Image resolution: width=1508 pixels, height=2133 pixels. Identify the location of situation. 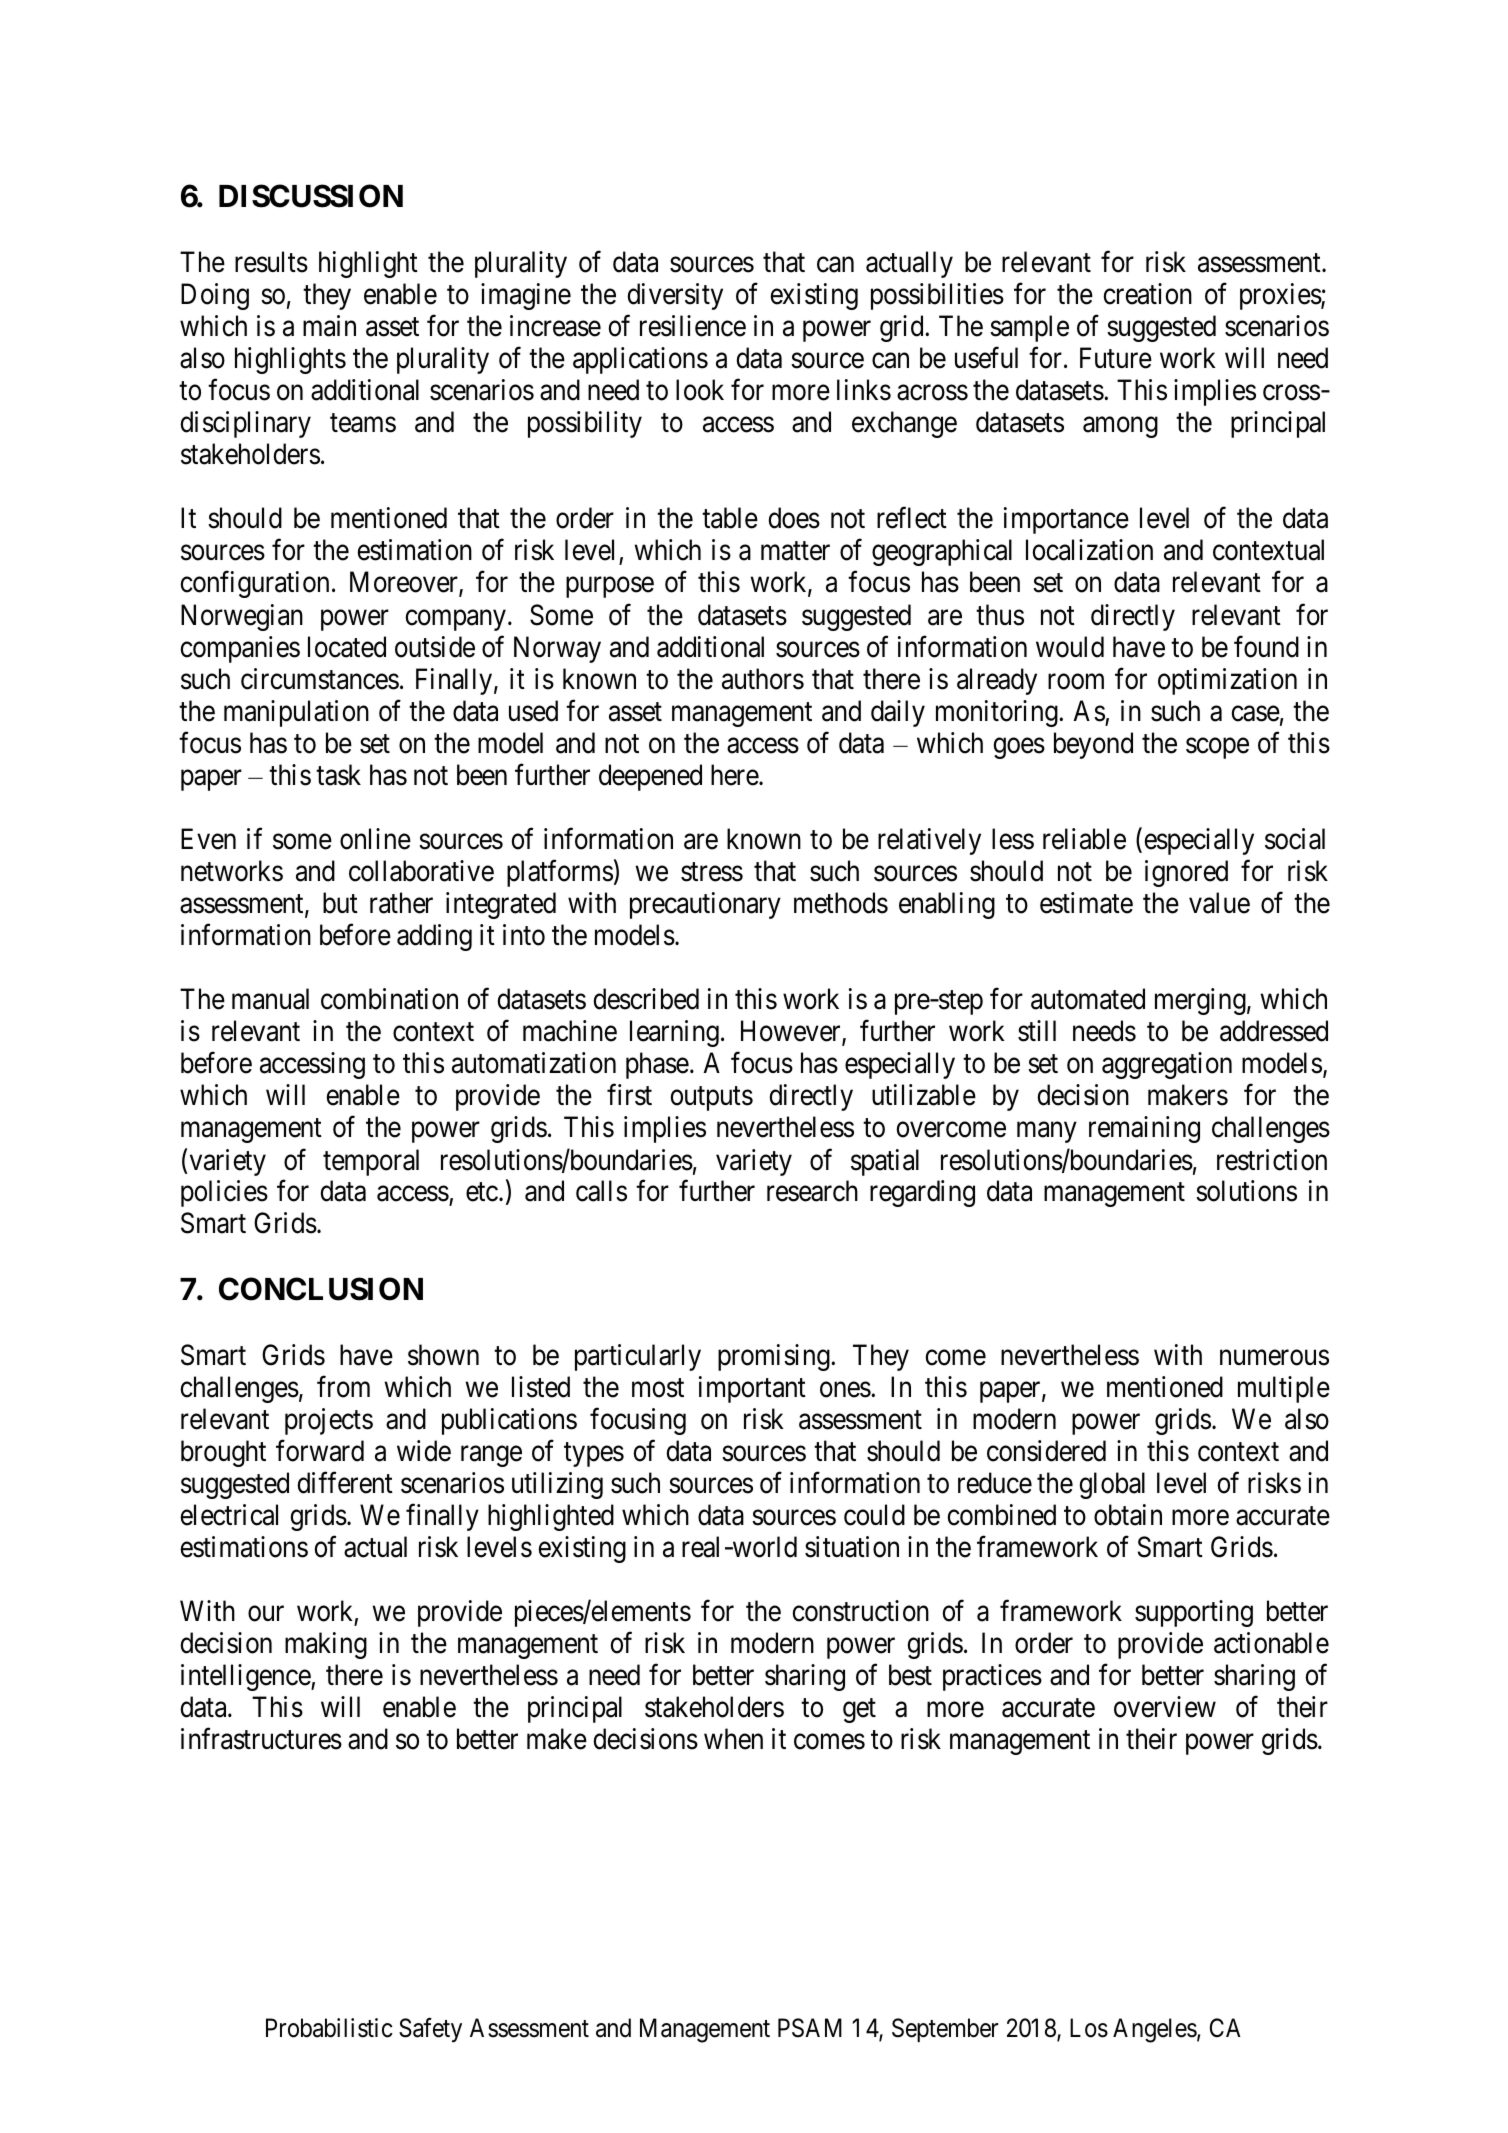
(852, 1547).
